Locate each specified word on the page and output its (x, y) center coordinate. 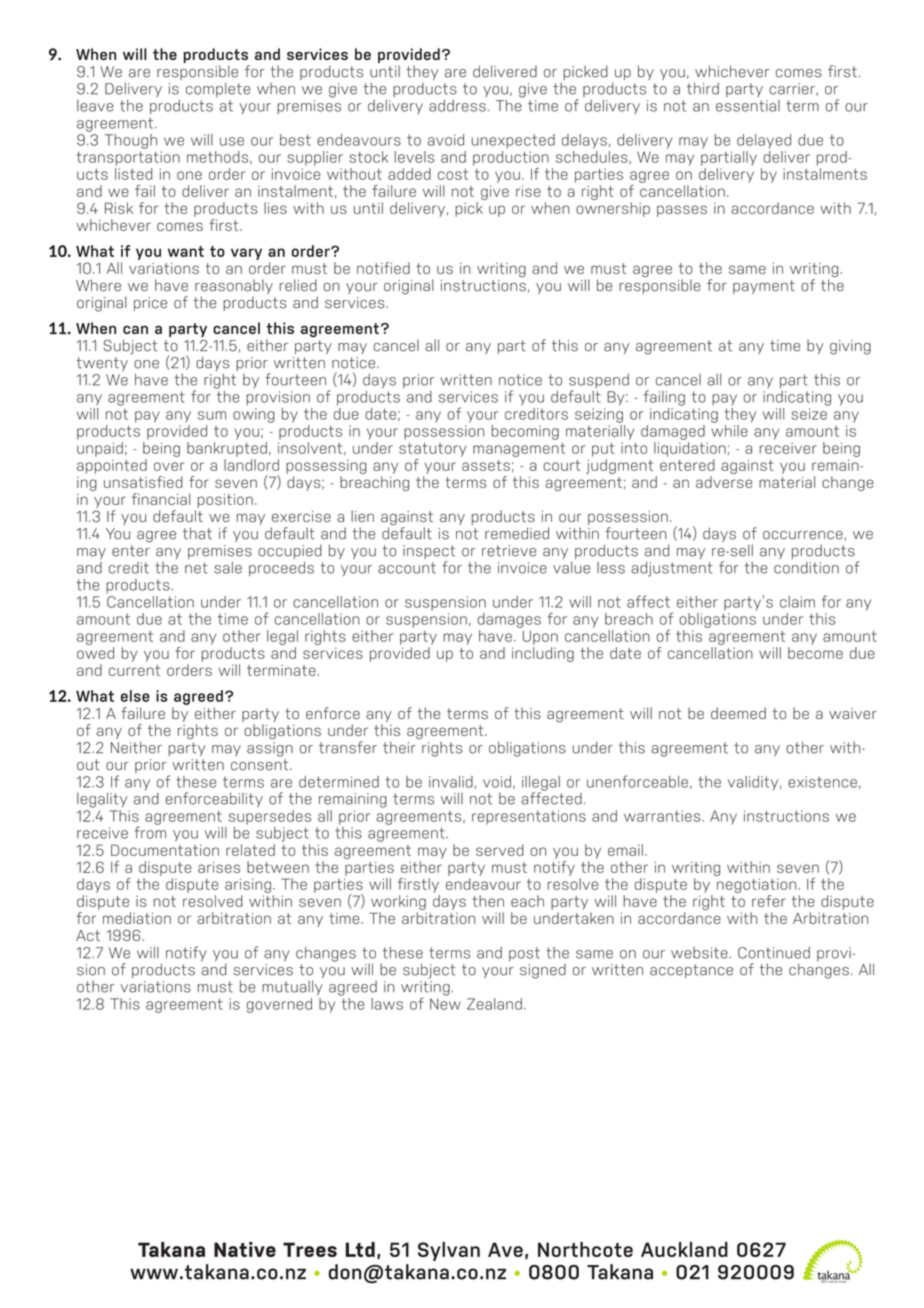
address (457, 106)
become (815, 653)
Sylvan (449, 1251)
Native (245, 1249)
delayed (764, 141)
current (134, 670)
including (543, 654)
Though (131, 141)
